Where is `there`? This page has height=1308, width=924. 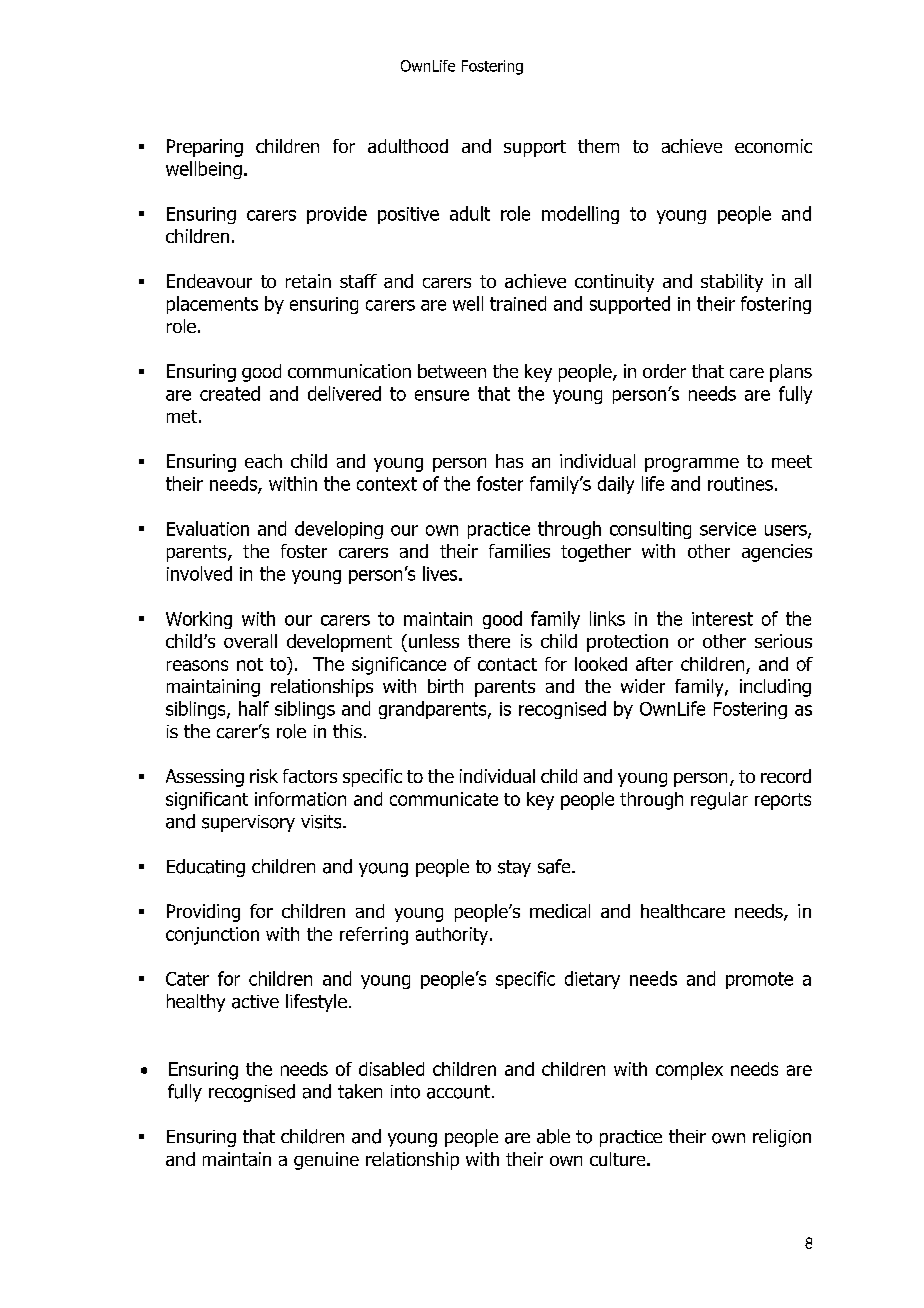 there is located at coordinates (489, 641).
